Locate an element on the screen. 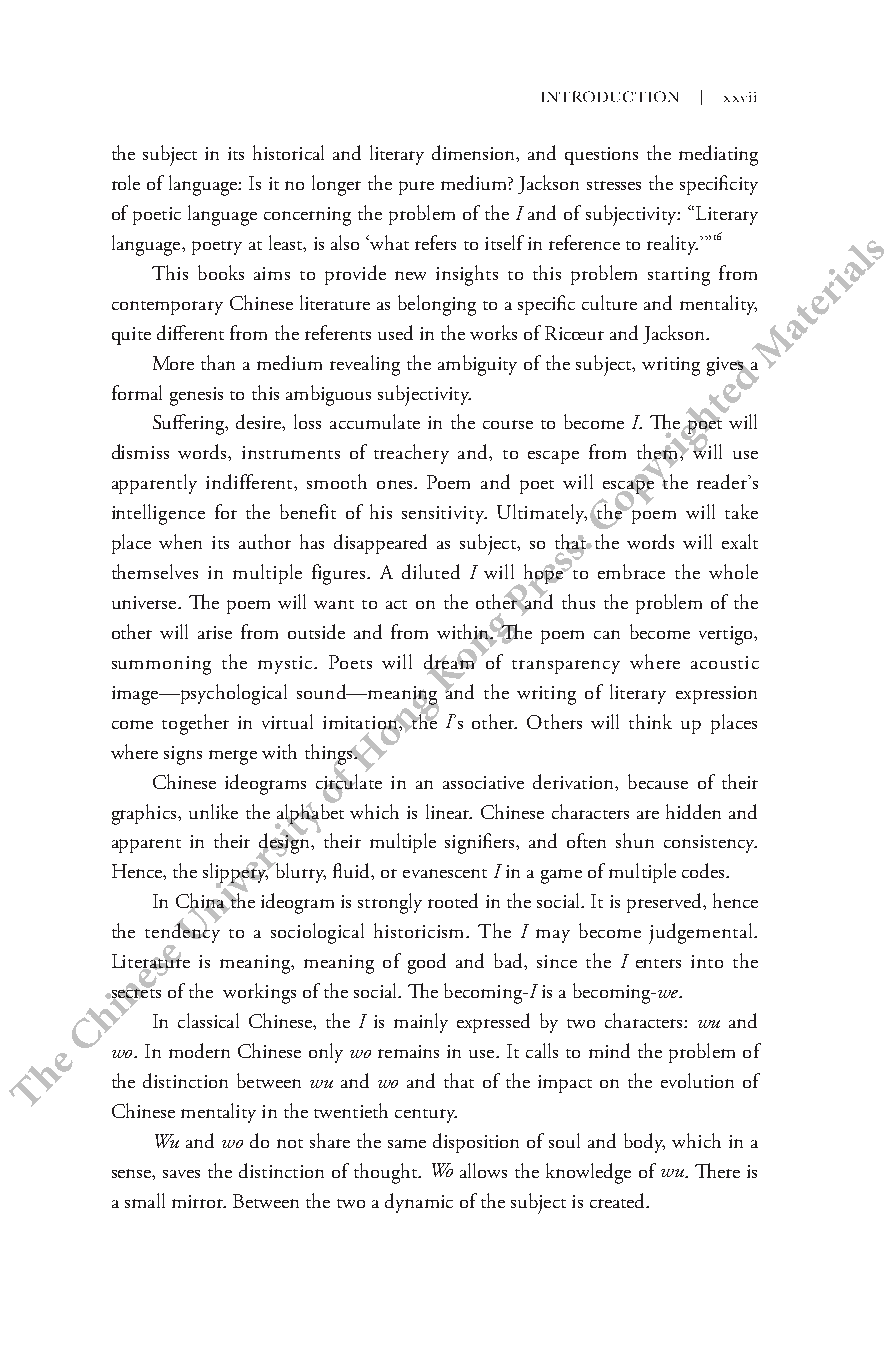  good is located at coordinates (427, 963).
